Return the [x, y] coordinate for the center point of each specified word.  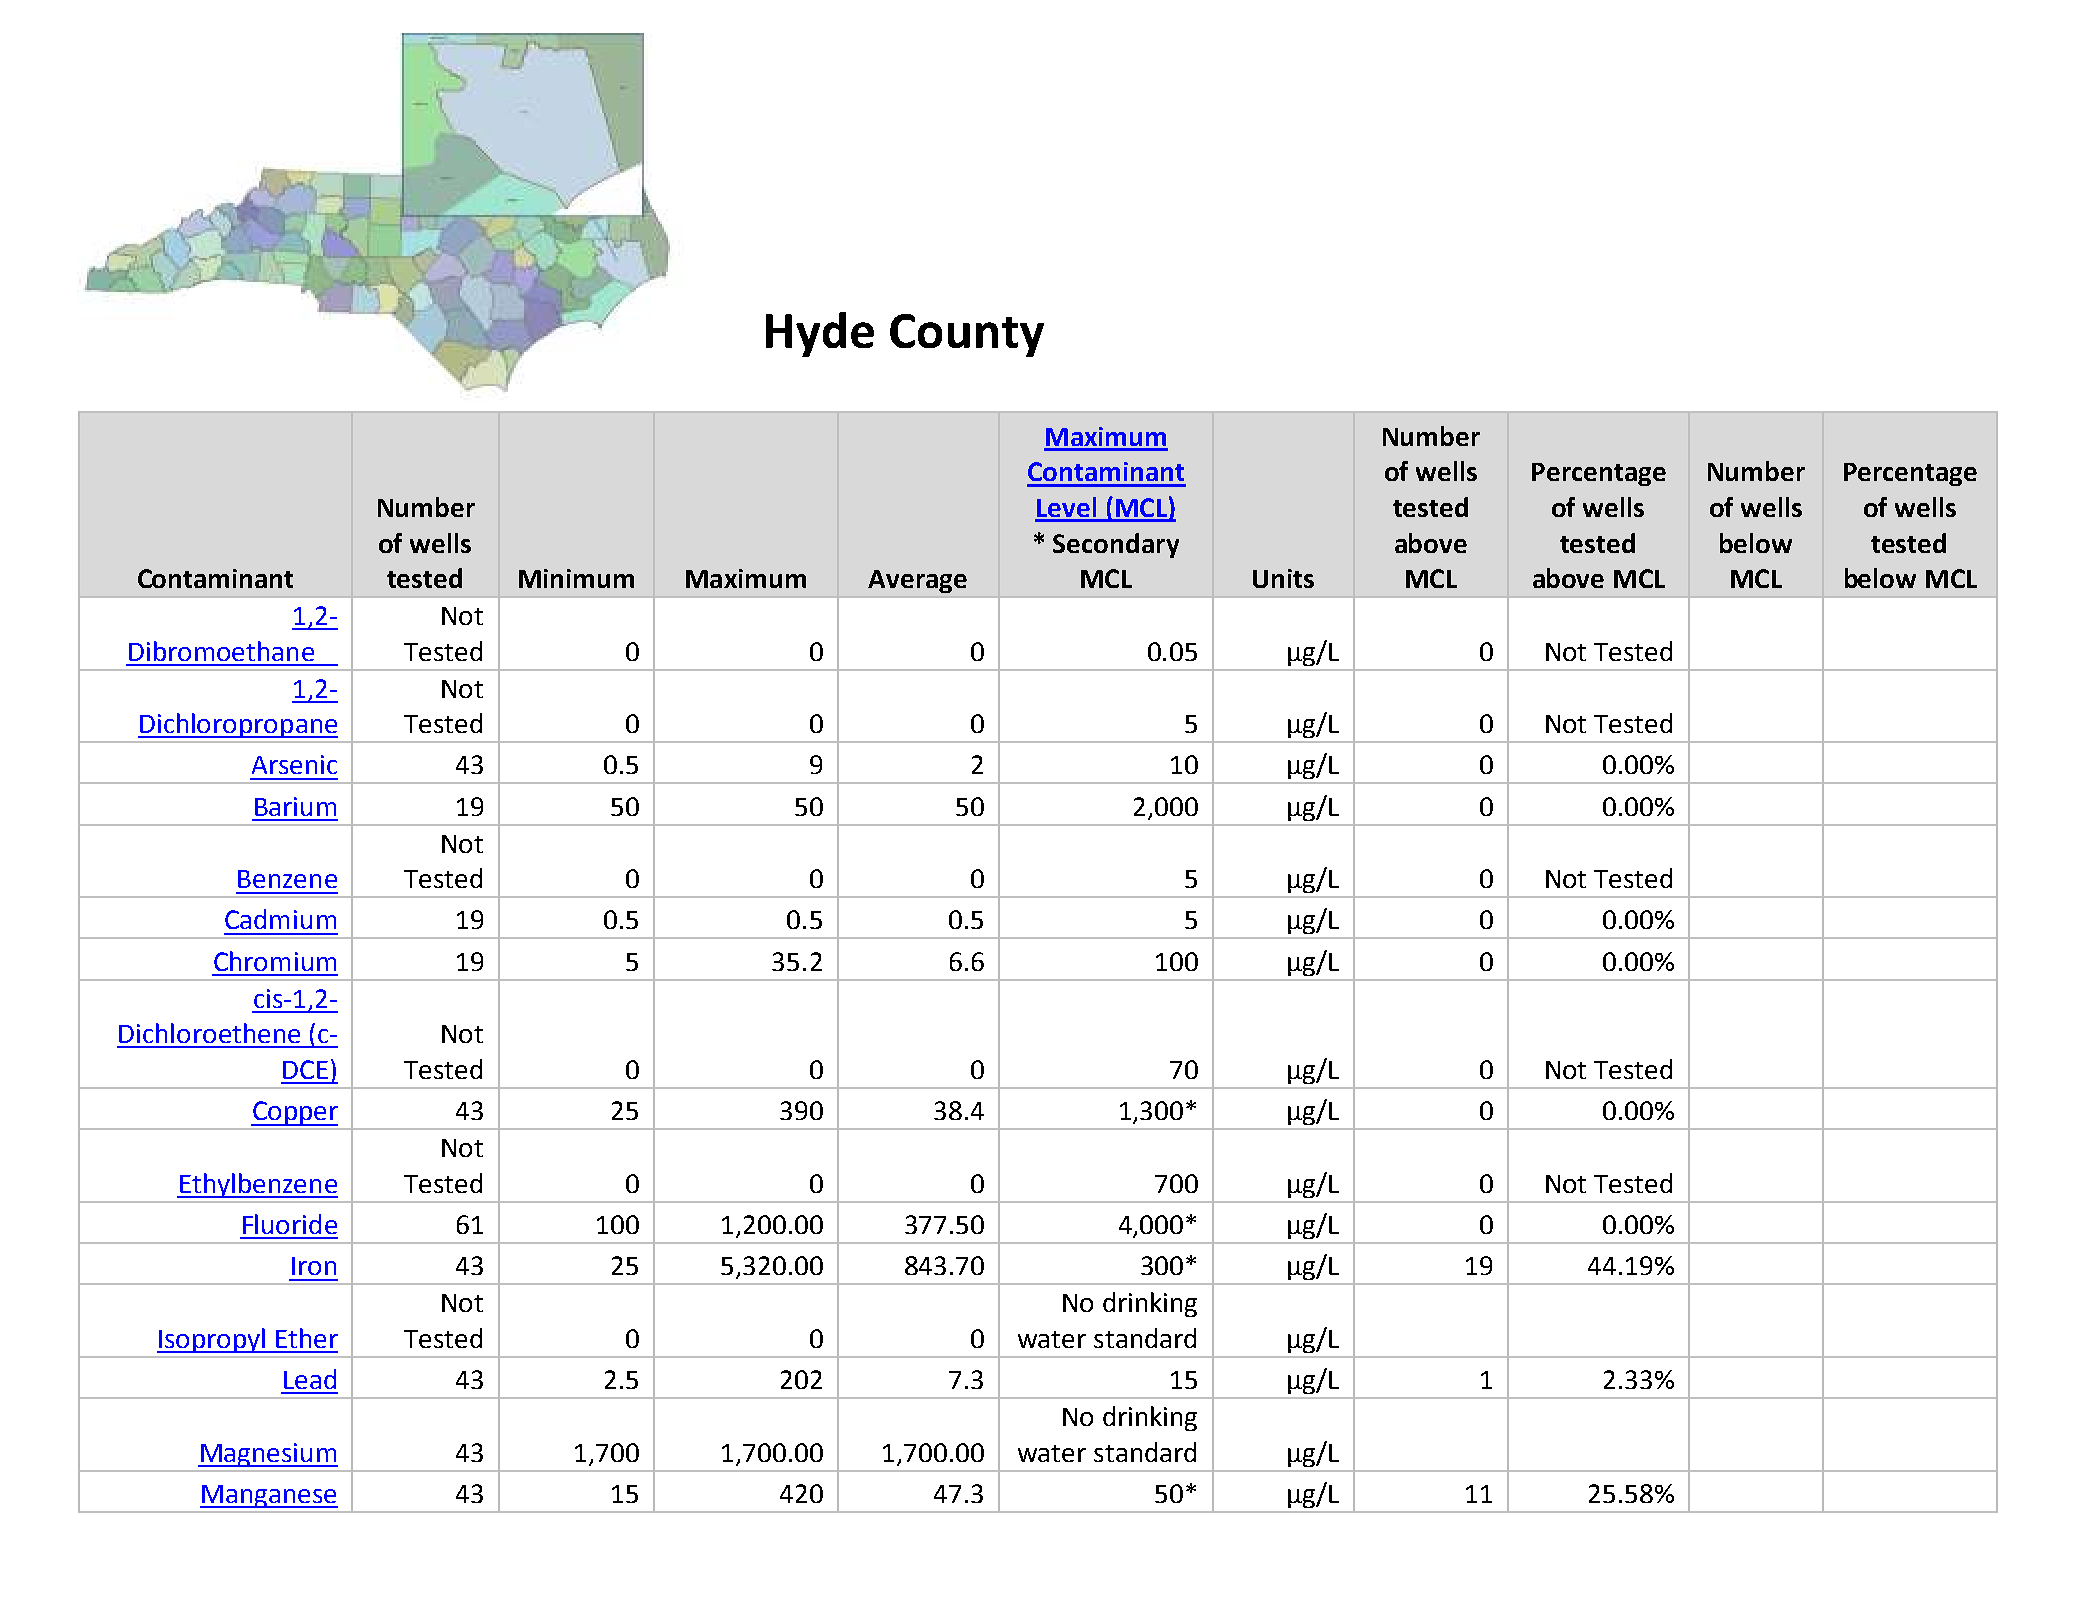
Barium [295, 806]
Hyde [820, 334]
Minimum [576, 578]
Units [1283, 578]
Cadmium [280, 919]
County [967, 335]
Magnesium [268, 1455]
